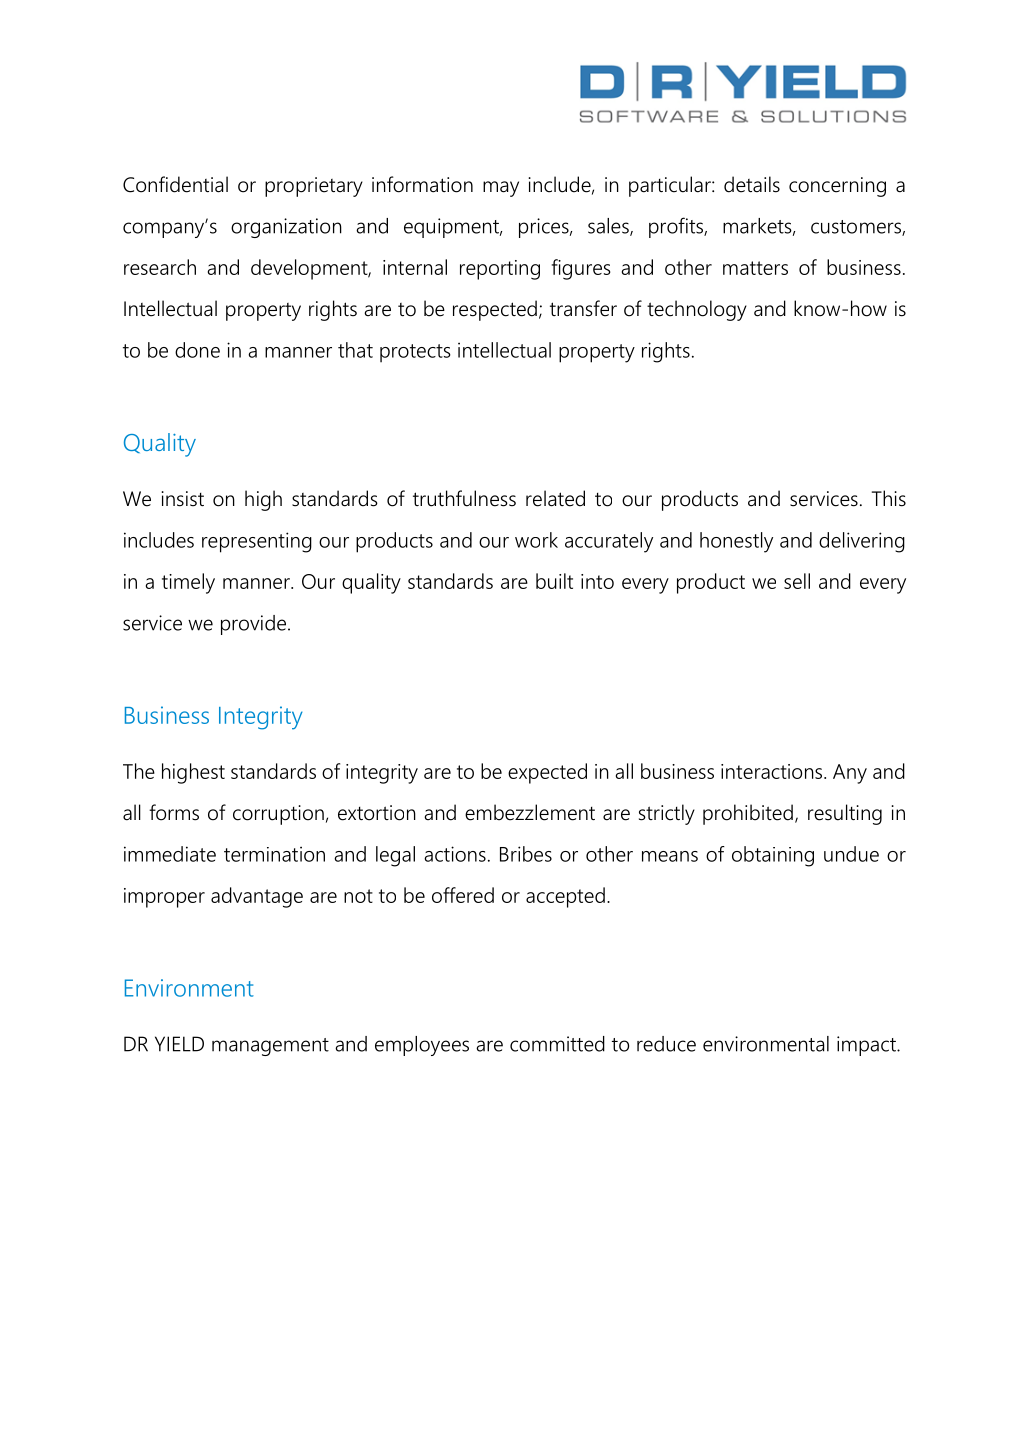 This page has width=1029, height=1456. What do you see at coordinates (286, 228) in the page?
I see `organization` at bounding box center [286, 228].
